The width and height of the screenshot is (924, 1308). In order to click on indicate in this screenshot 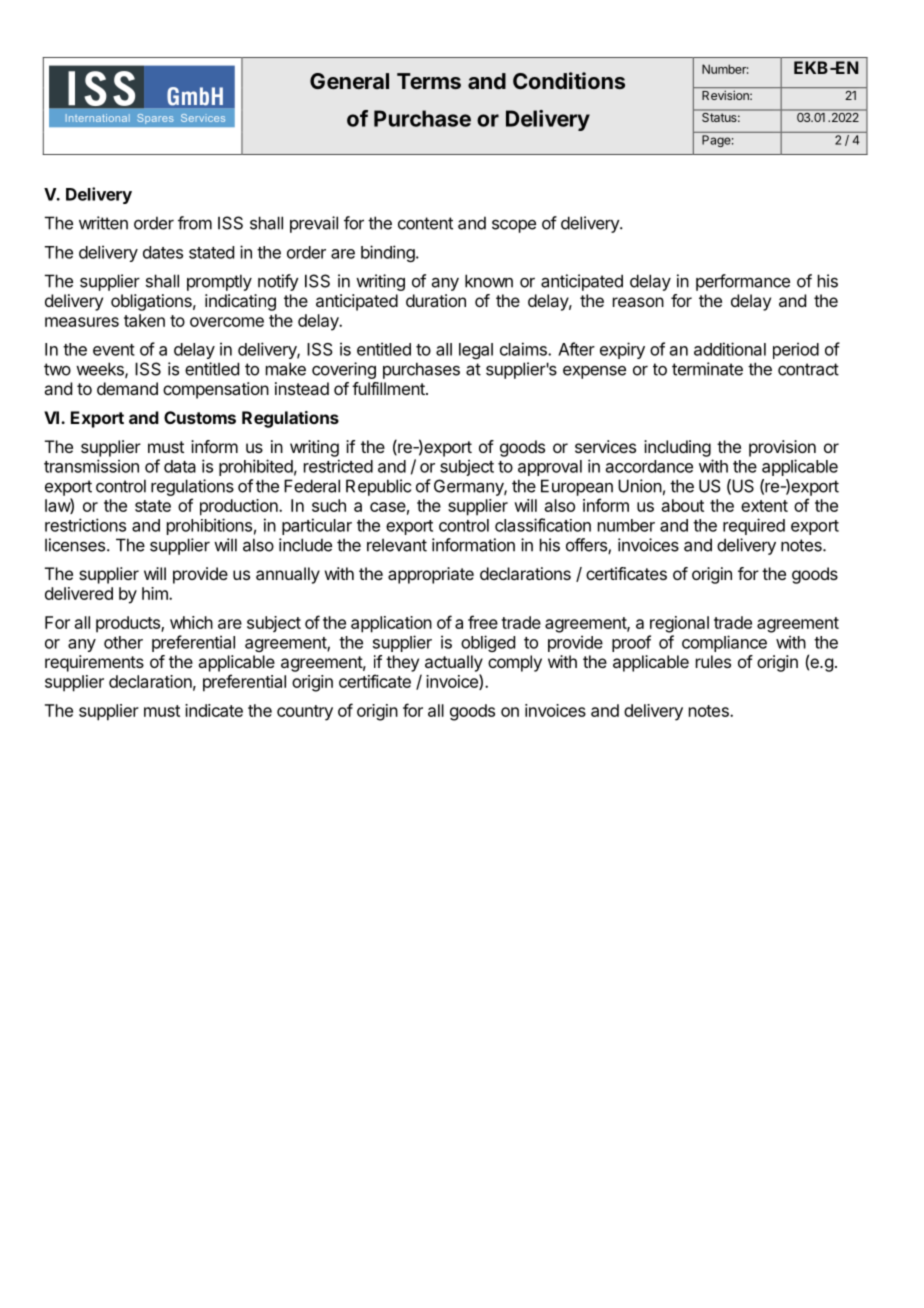, I will do `click(214, 710)`.
